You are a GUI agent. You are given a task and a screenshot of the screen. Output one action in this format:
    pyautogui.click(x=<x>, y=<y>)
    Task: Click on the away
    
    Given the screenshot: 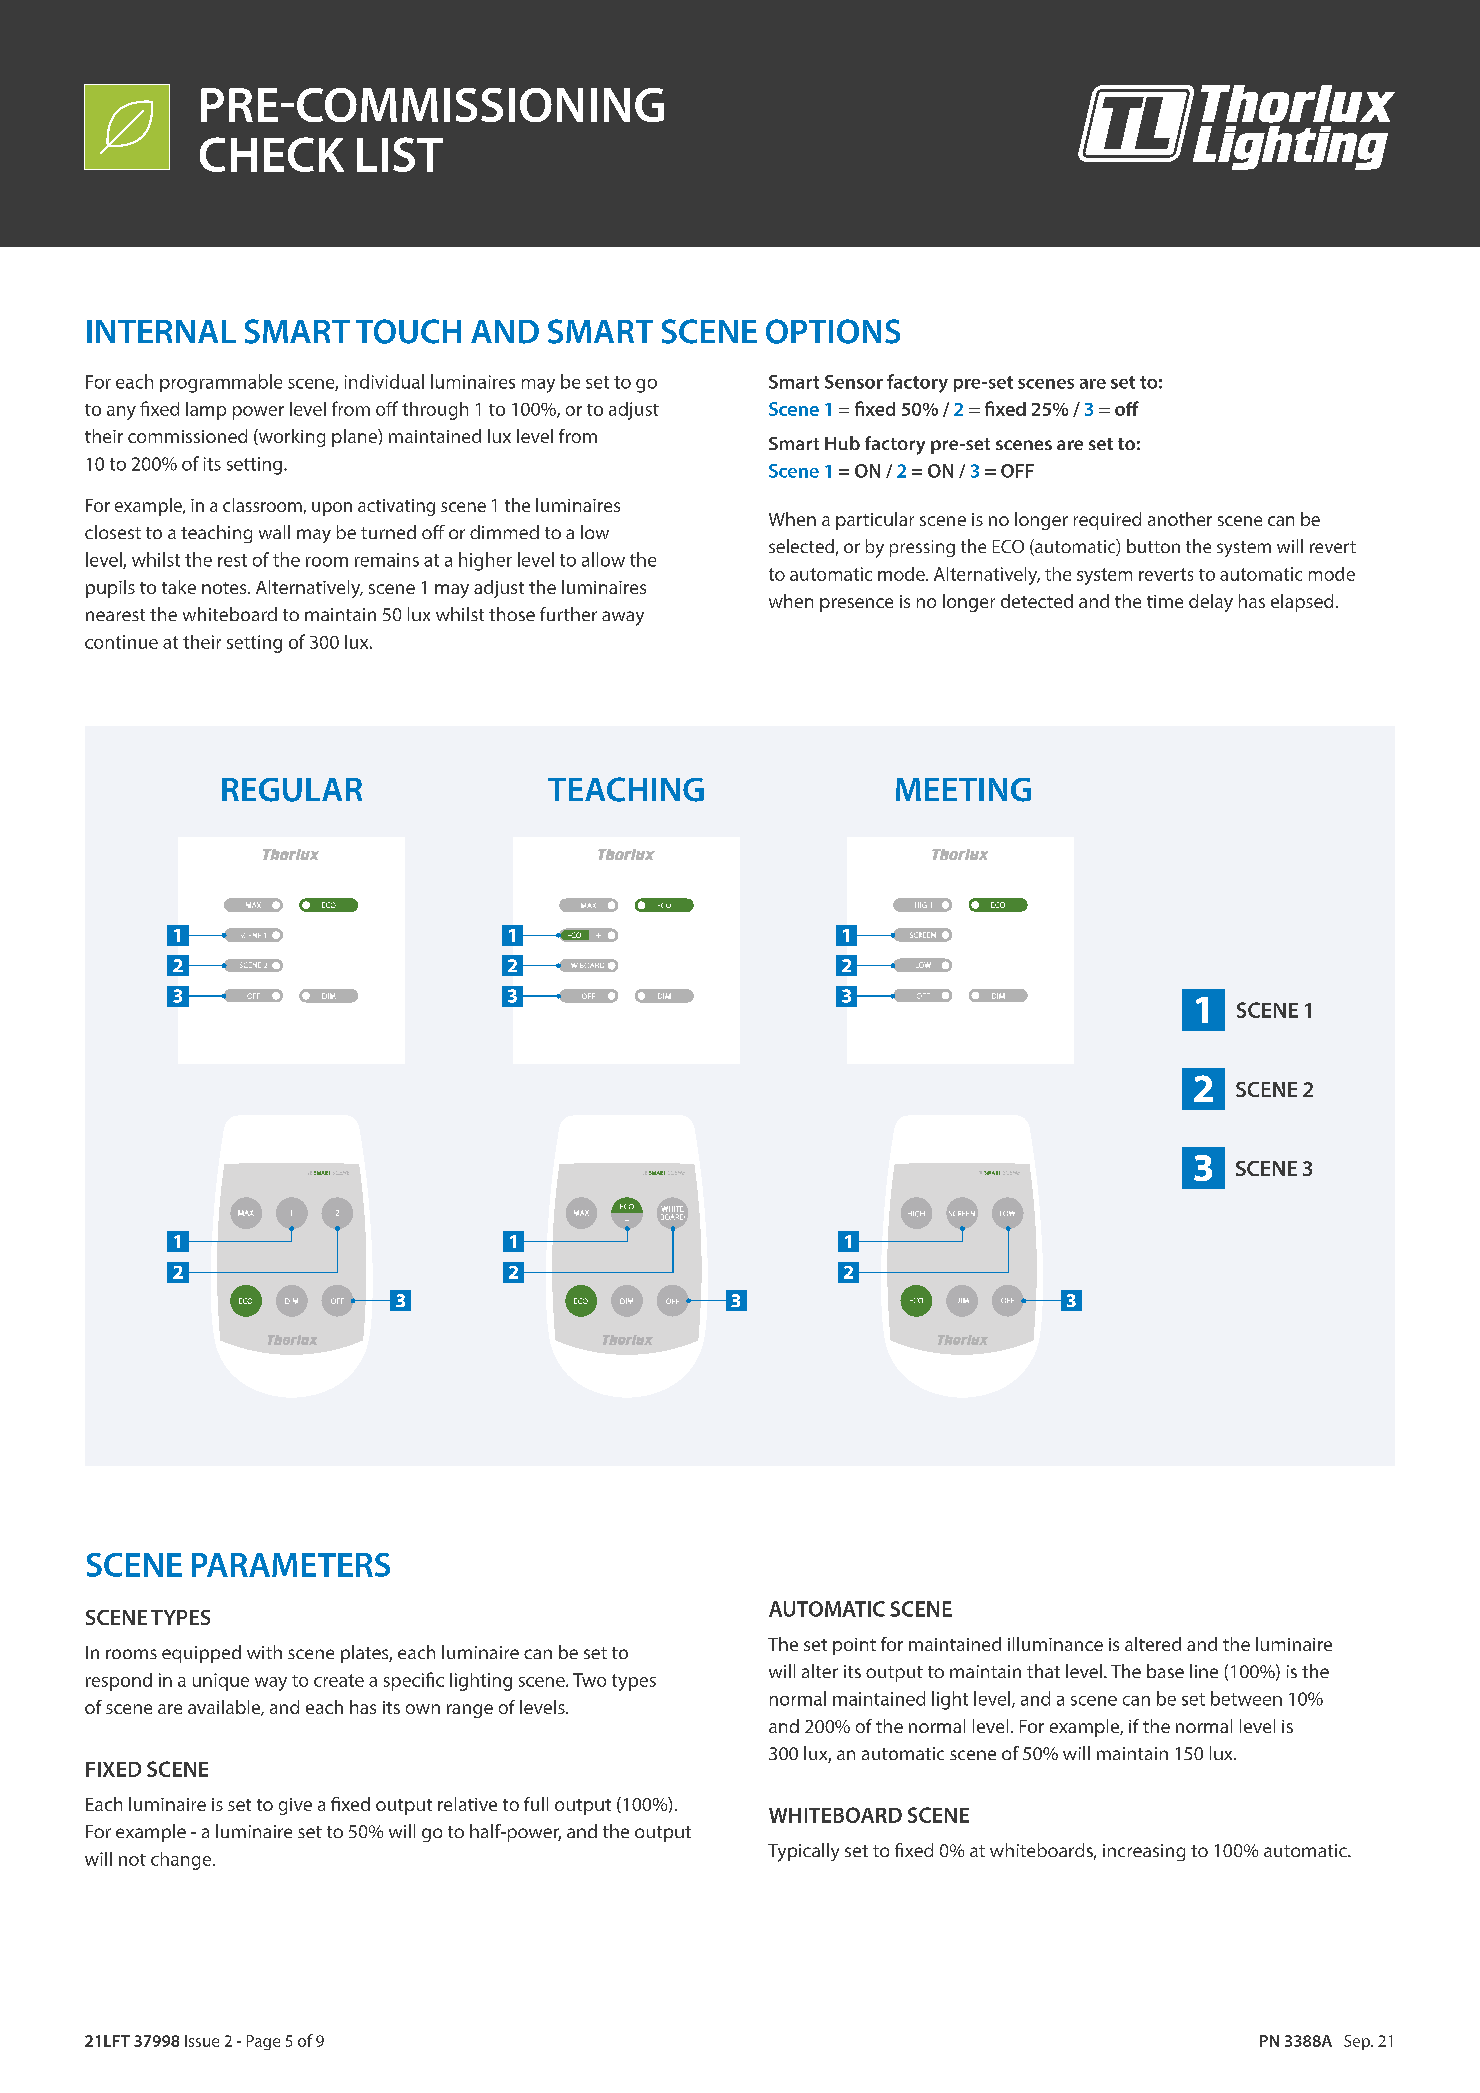 What is the action you would take?
    pyautogui.click(x=623, y=618)
